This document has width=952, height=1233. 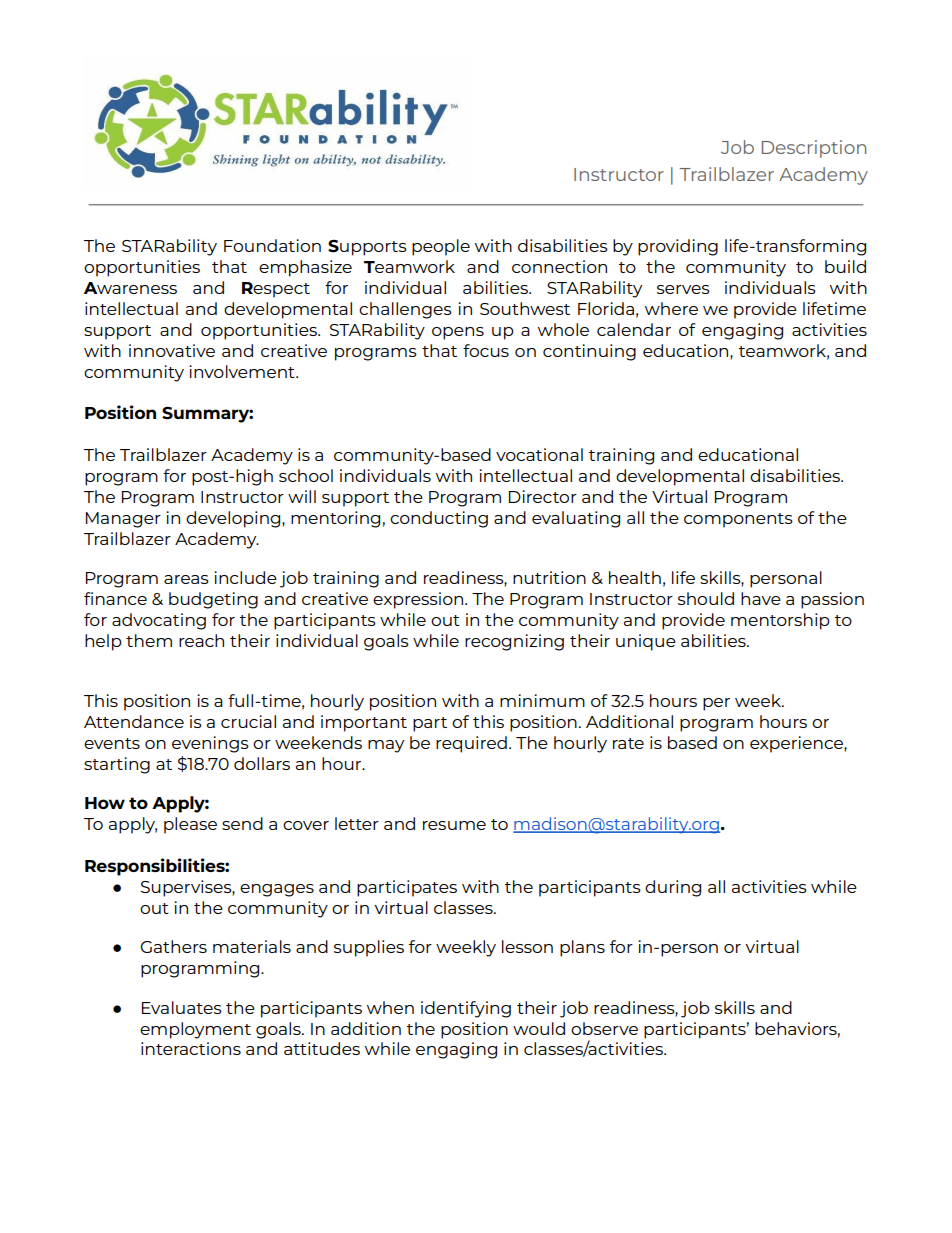 What do you see at coordinates (190, 825) in the document?
I see `please` at bounding box center [190, 825].
